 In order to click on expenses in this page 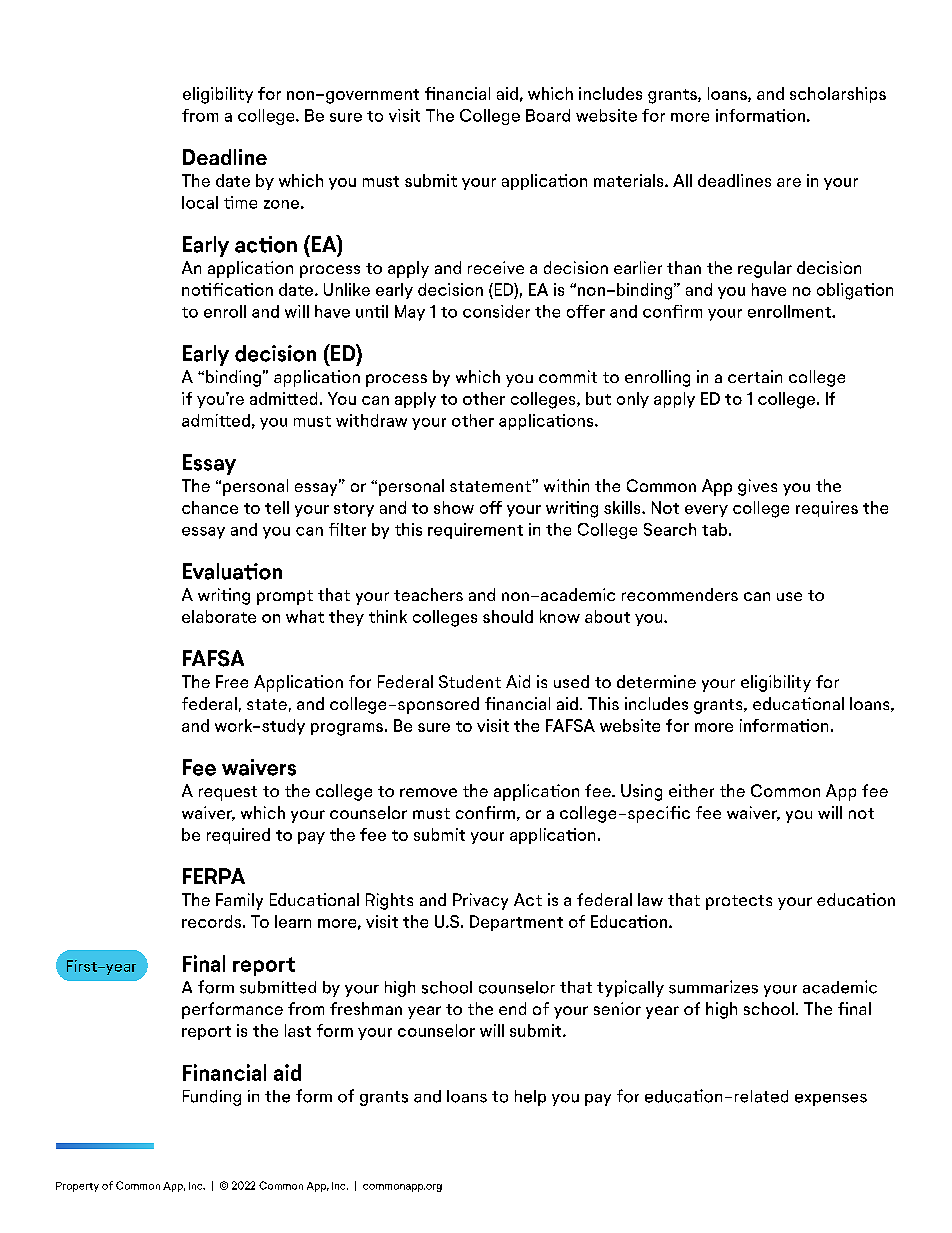, I will do `click(831, 1100)`.
